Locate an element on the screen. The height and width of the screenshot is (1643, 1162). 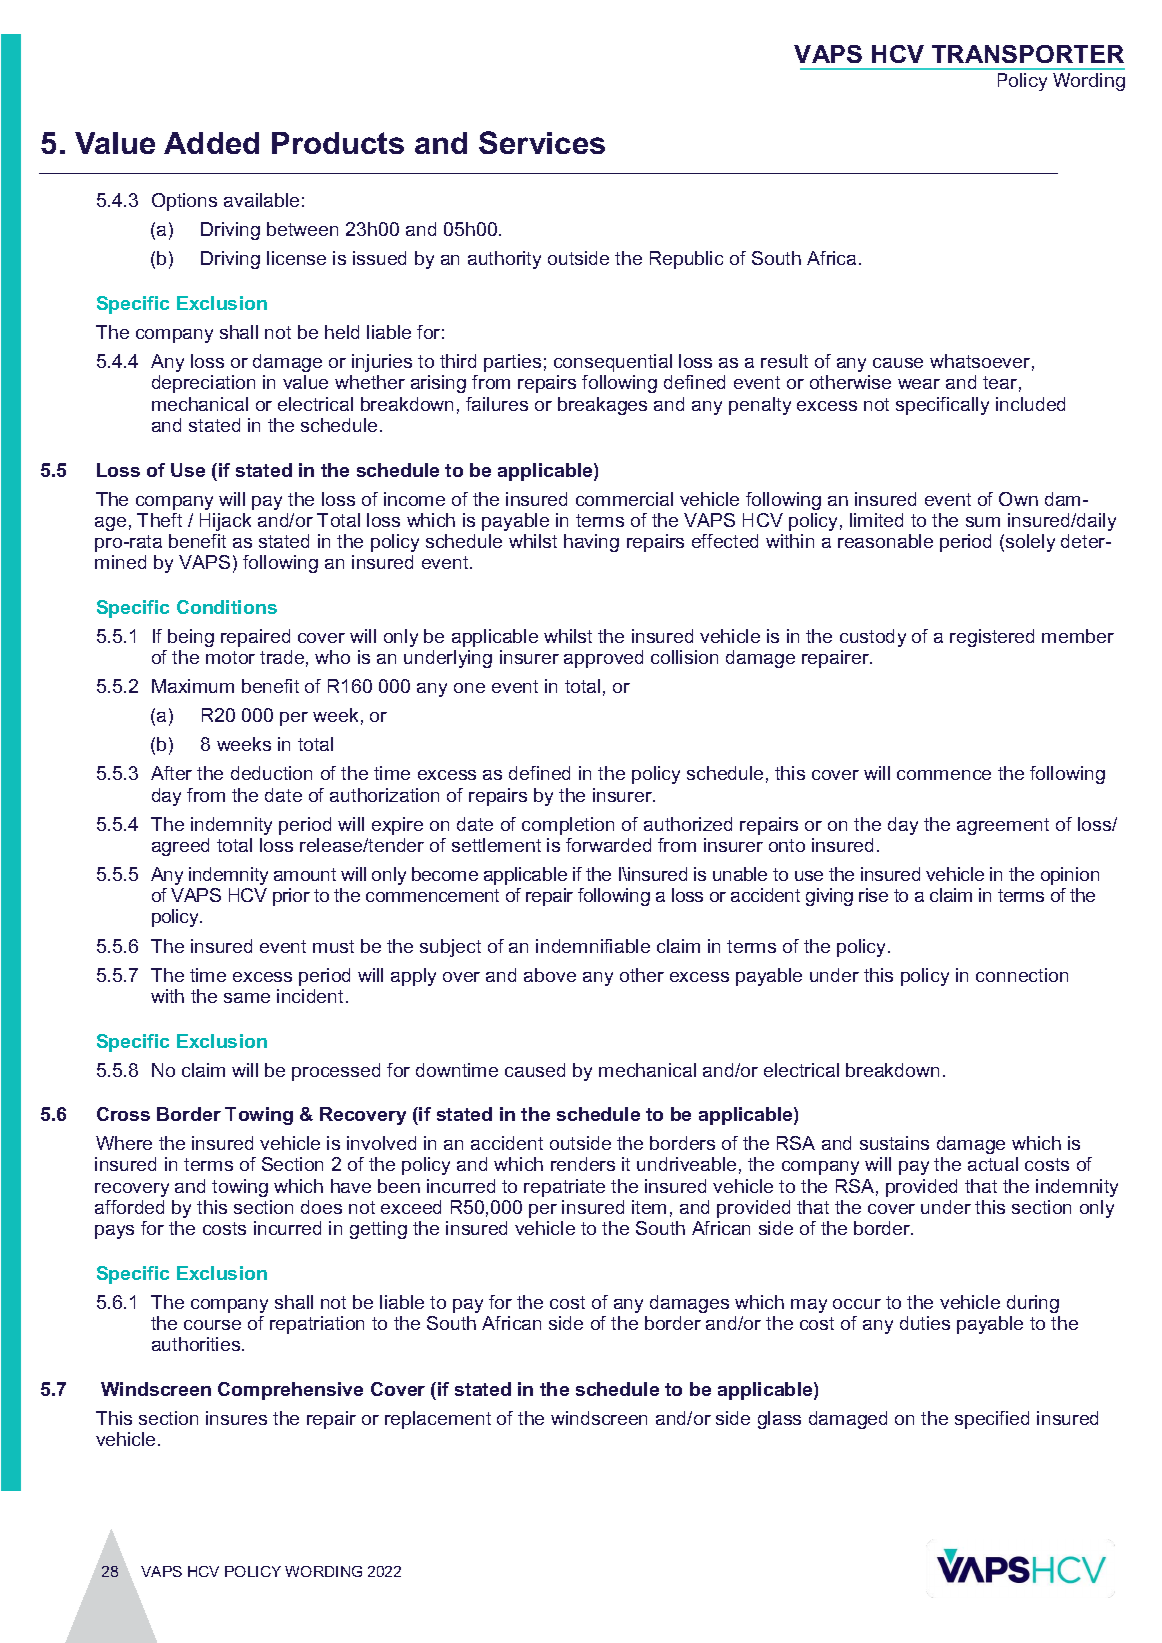
having is located at coordinates (591, 543).
